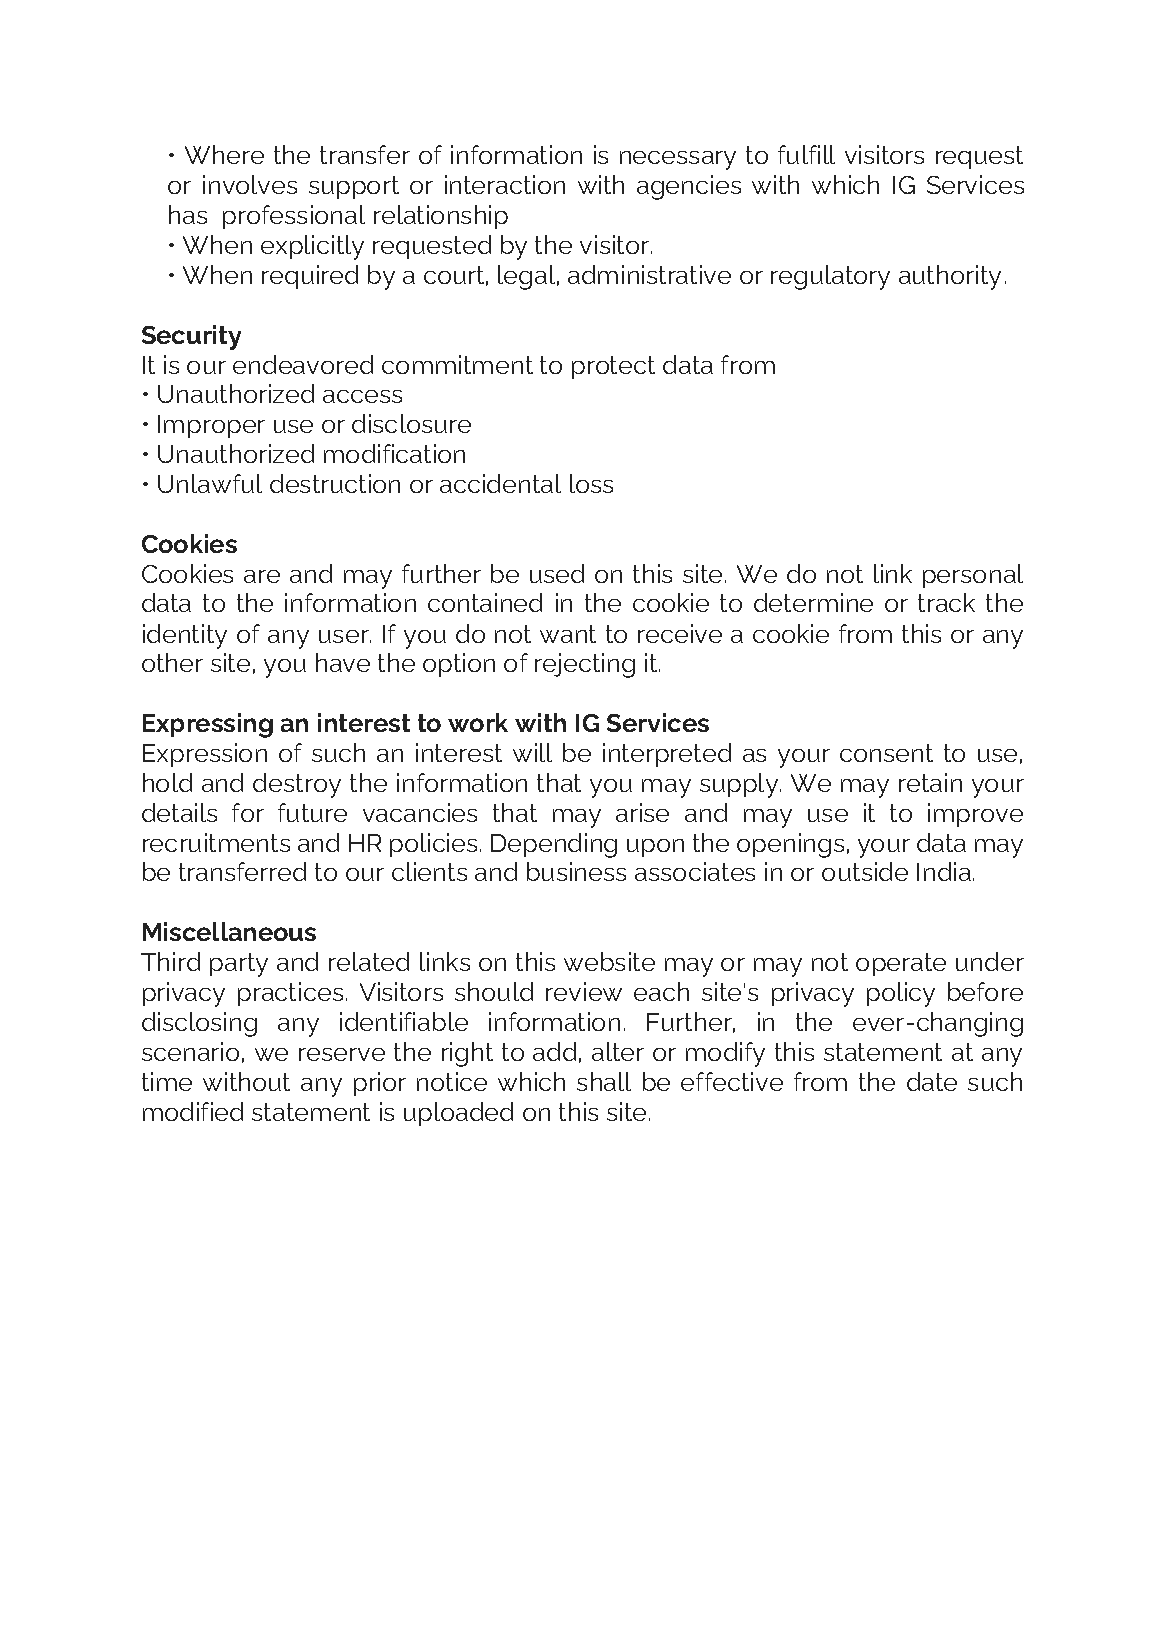 The width and height of the screenshot is (1166, 1648). Describe the element at coordinates (568, 634) in the screenshot. I see `want` at that location.
